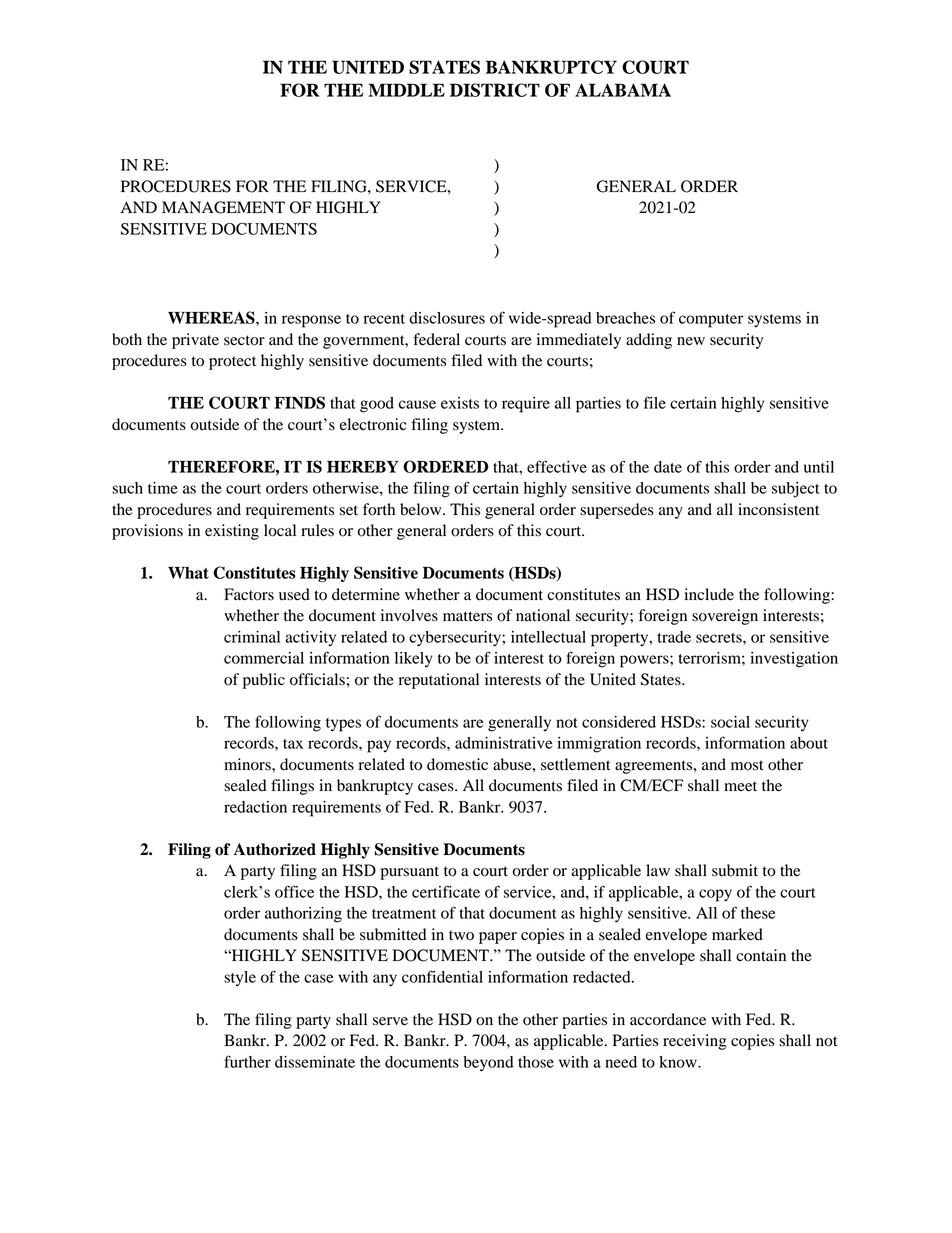  I want to click on further, so click(247, 1061).
